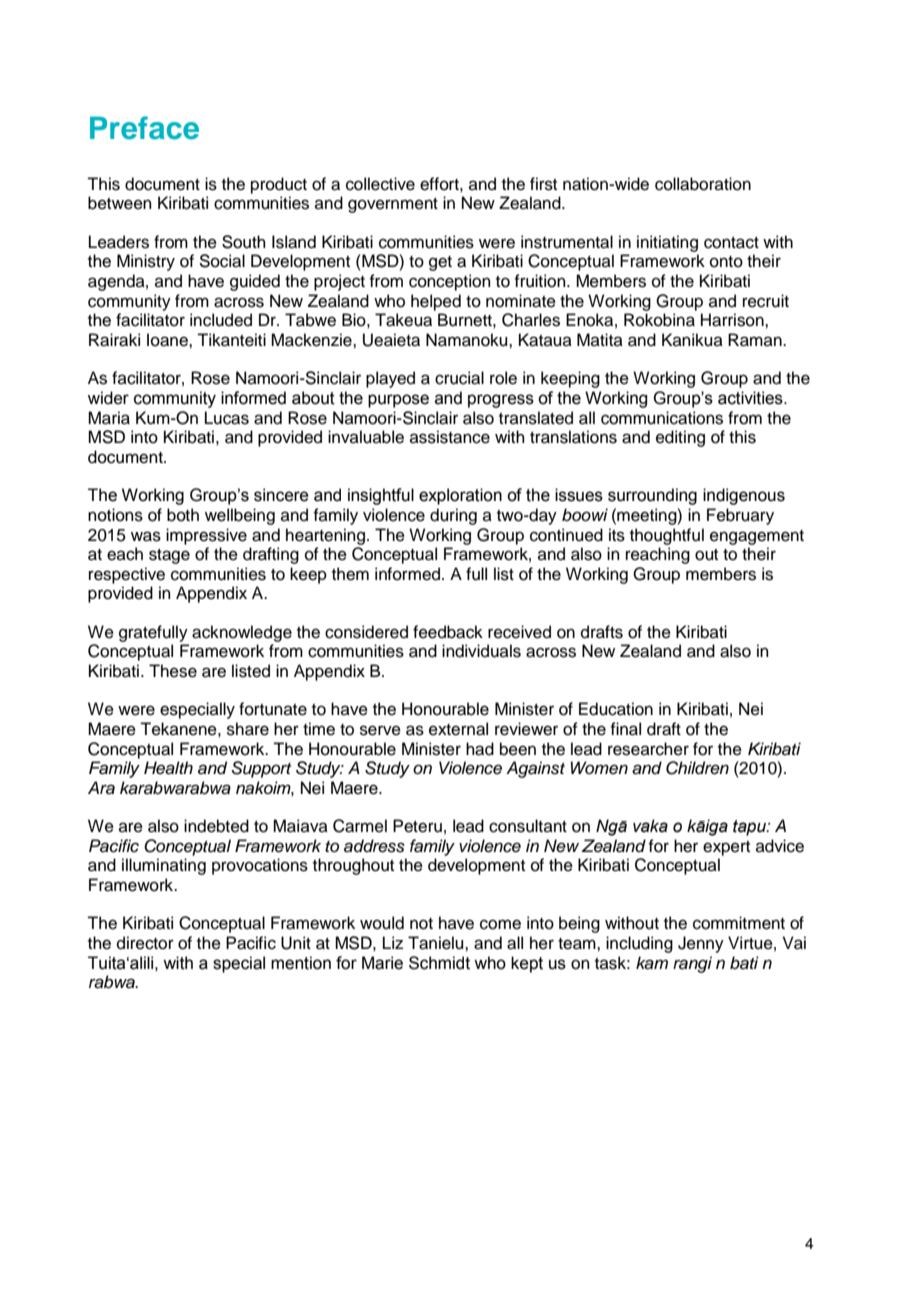 The image size is (924, 1308). I want to click on impressive, so click(206, 536).
